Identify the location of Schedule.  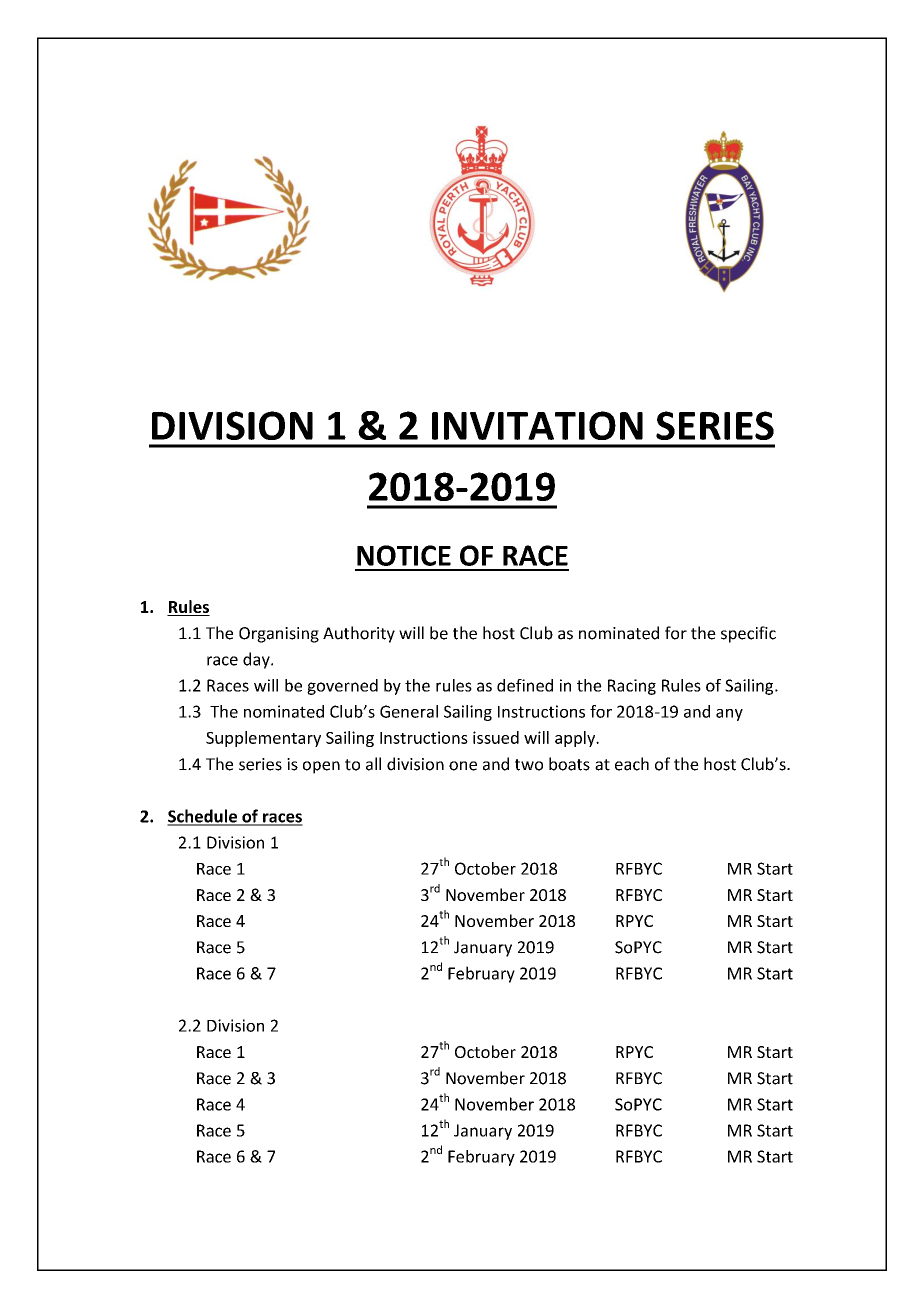
(203, 817).
